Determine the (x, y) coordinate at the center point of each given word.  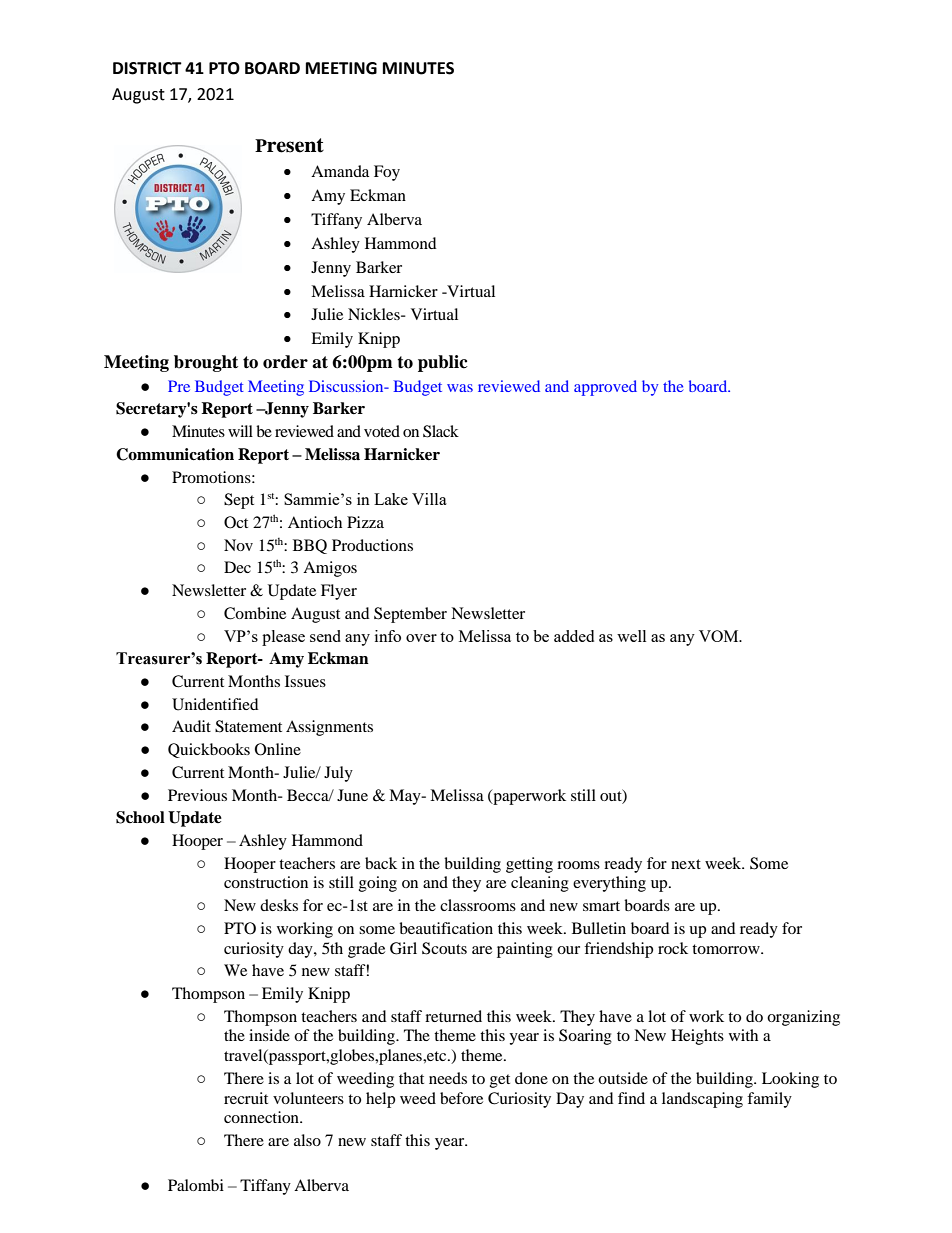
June (352, 795)
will (240, 431)
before (461, 1098)
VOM (720, 636)
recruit (246, 1098)
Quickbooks (209, 750)
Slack (441, 431)
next (686, 864)
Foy (387, 173)
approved (605, 388)
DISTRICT (147, 68)
